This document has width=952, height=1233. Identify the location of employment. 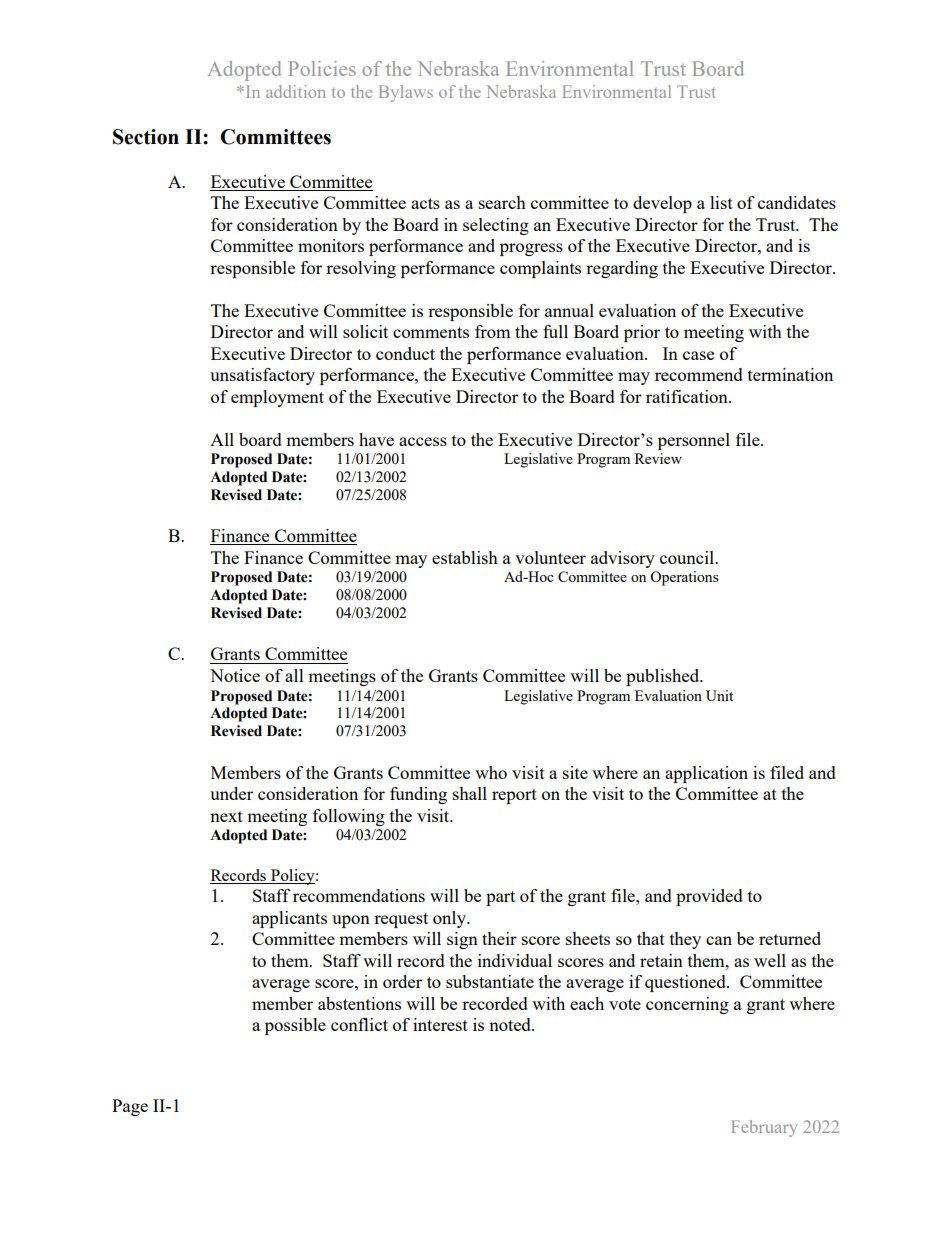
(277, 398).
